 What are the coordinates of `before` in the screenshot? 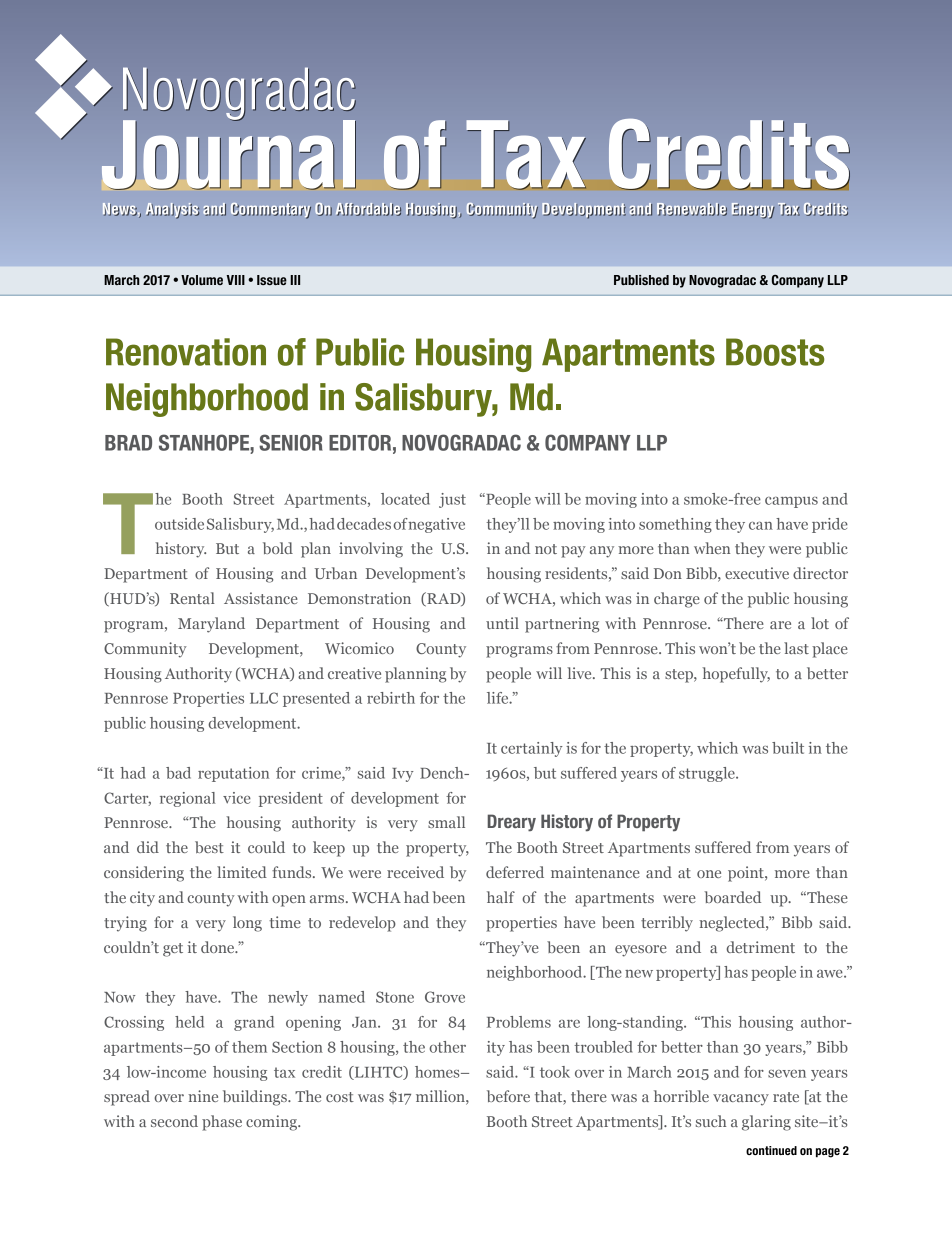 It's located at (508, 1096).
